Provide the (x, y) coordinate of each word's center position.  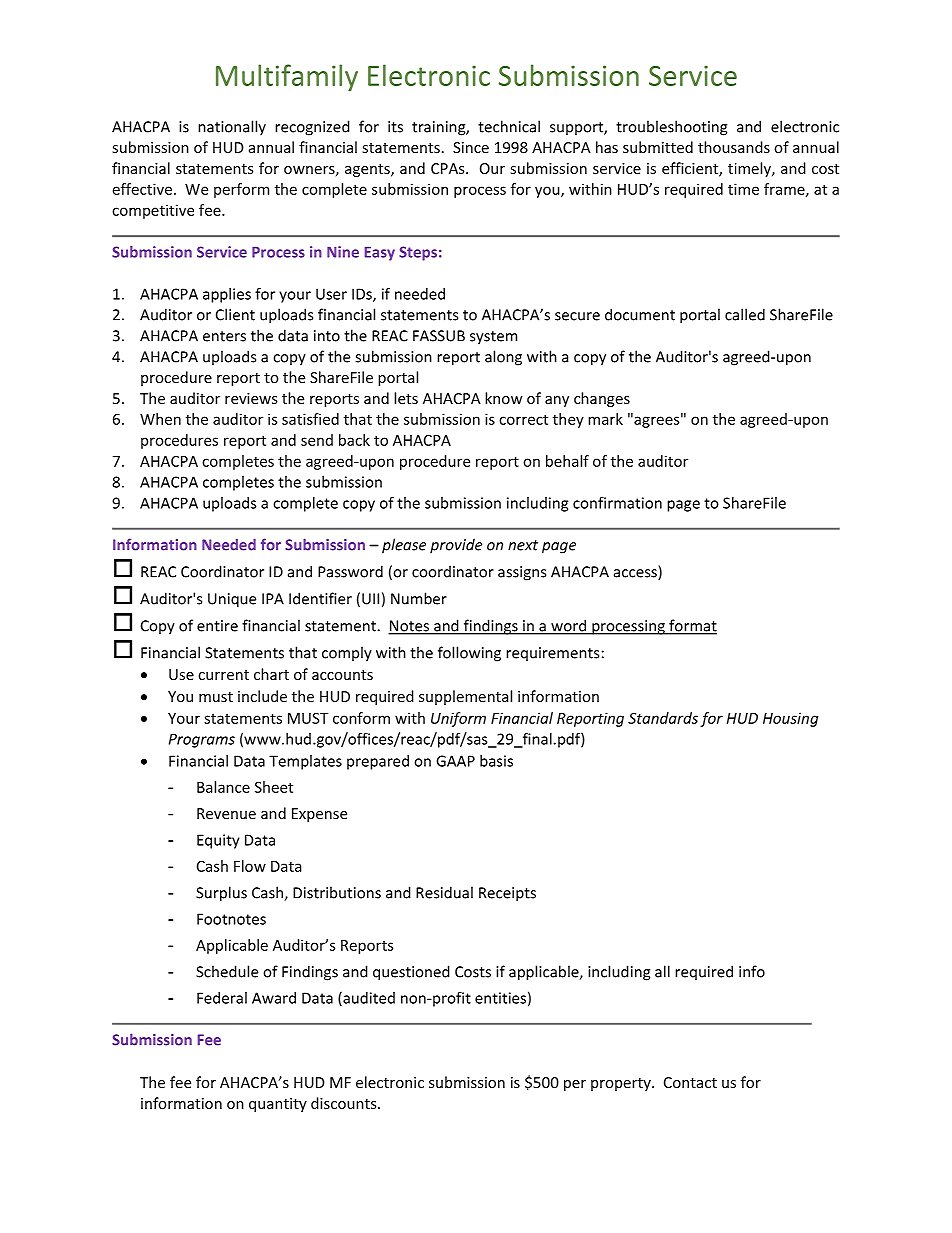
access (636, 574)
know (503, 398)
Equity (218, 841)
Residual (444, 892)
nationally (232, 128)
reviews (251, 398)
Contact (690, 1082)
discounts (345, 1103)
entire (217, 626)
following (469, 654)
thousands (734, 147)
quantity (278, 1105)
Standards (663, 718)
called (745, 314)
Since (471, 147)
